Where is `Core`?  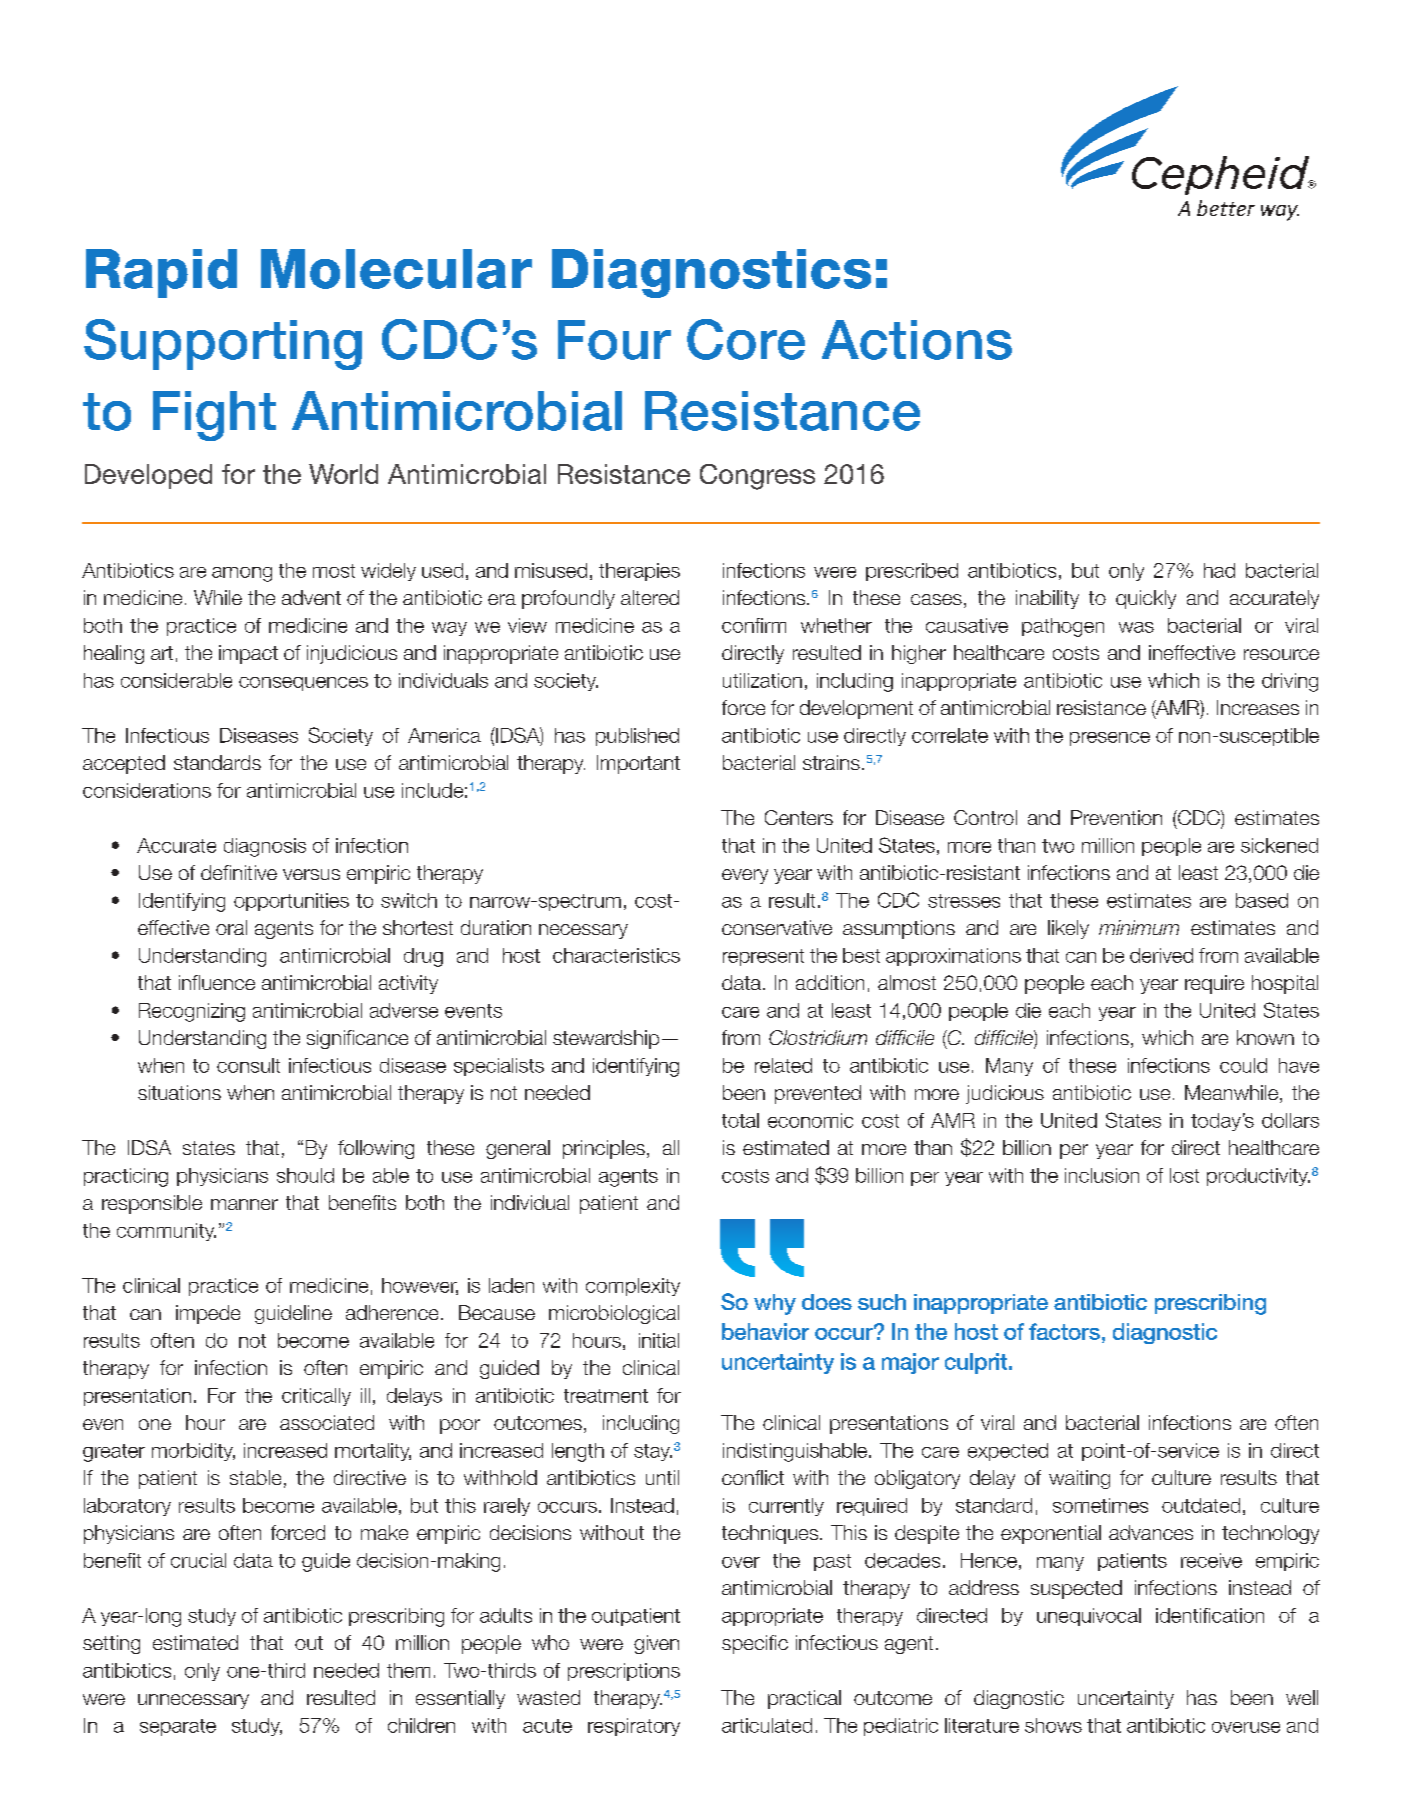 Core is located at coordinates (746, 339).
